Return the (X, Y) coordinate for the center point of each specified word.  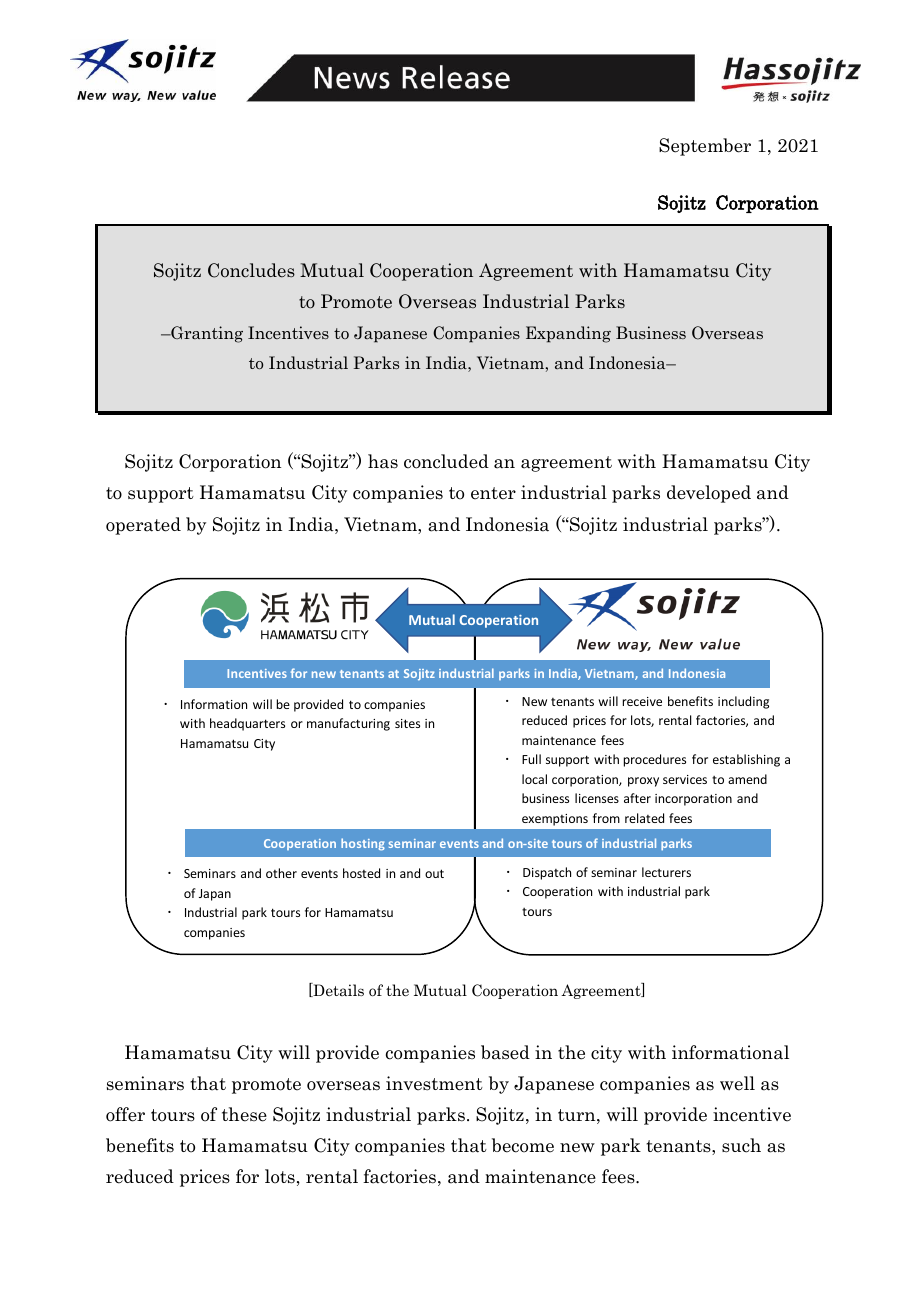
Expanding (568, 334)
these (244, 1114)
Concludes (251, 270)
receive (642, 701)
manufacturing (348, 724)
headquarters (247, 724)
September (705, 147)
